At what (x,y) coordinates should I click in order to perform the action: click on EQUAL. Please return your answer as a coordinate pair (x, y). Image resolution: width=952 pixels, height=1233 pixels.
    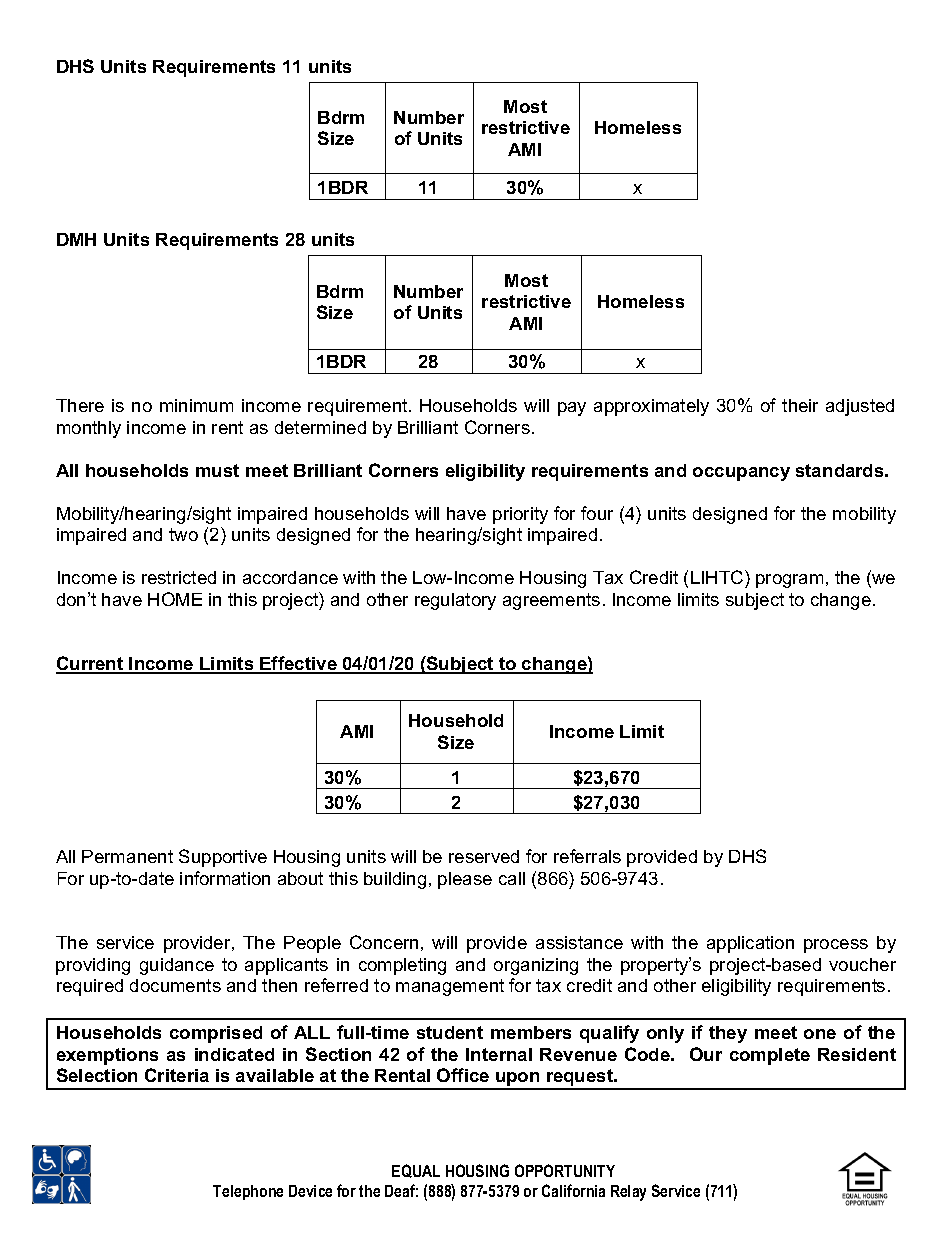
    Looking at the image, I should click on (416, 1171).
